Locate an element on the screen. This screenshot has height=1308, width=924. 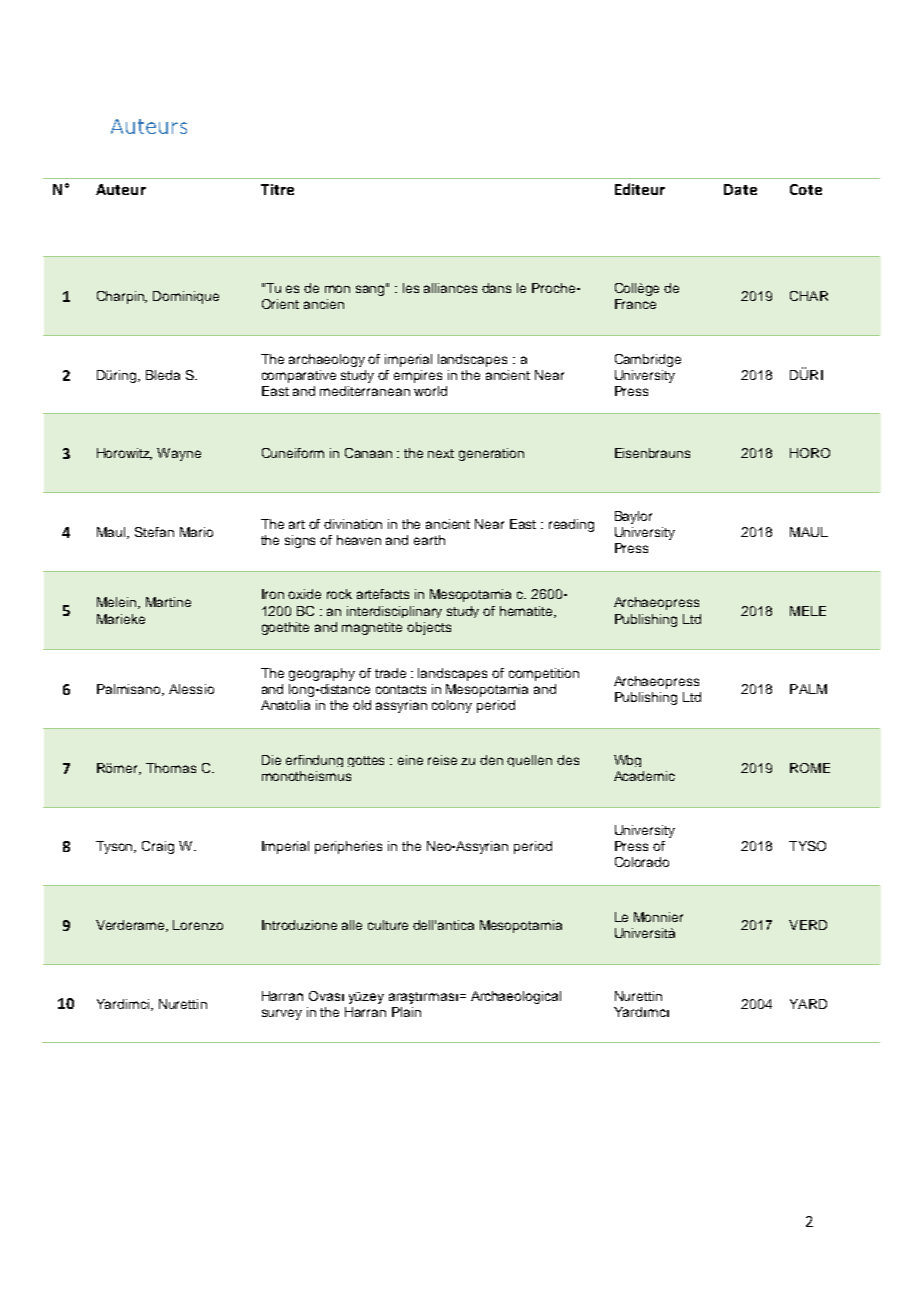
hematite is located at coordinates (527, 612).
